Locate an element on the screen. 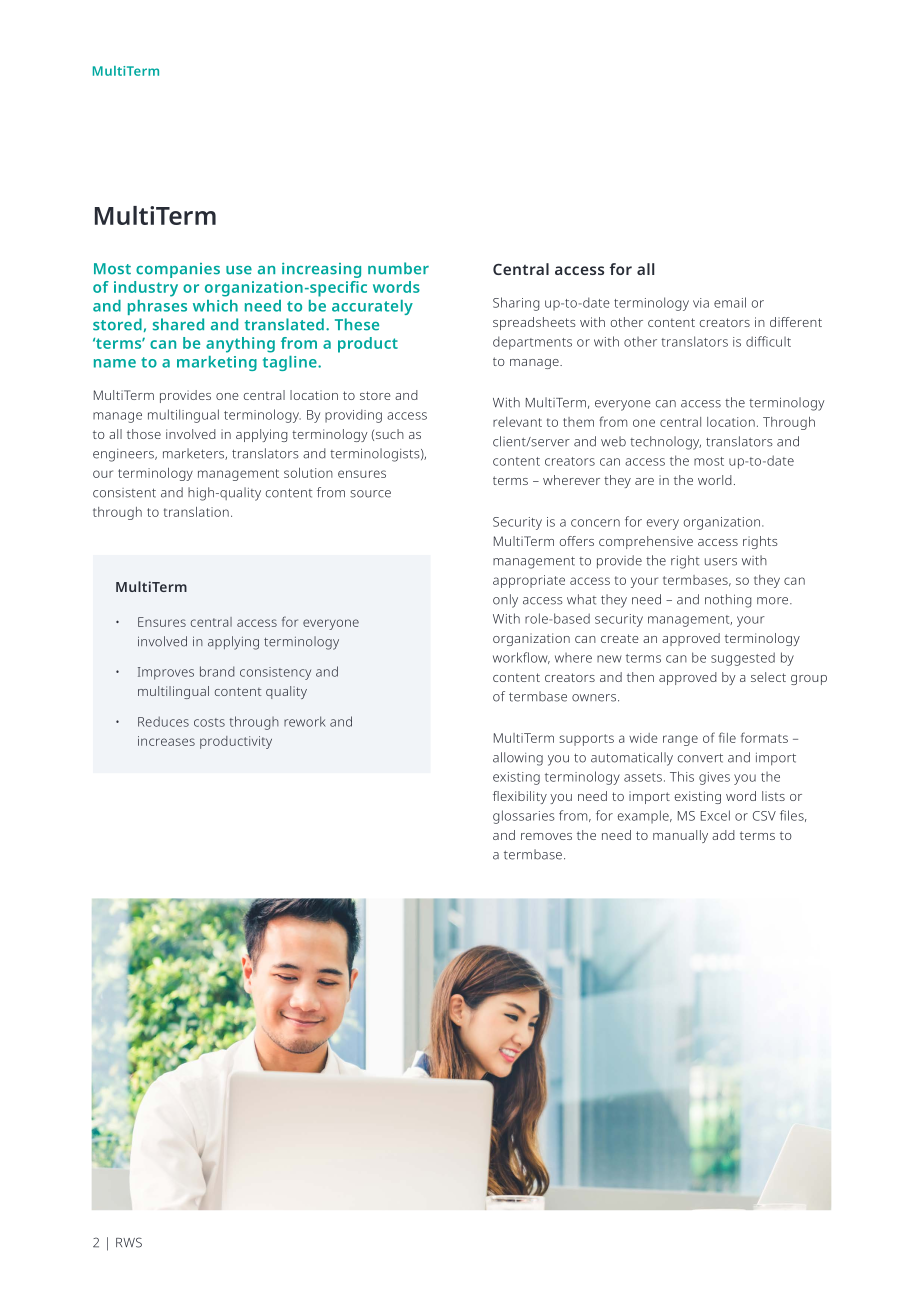 The image size is (924, 1308). Excel is located at coordinates (715, 815).
